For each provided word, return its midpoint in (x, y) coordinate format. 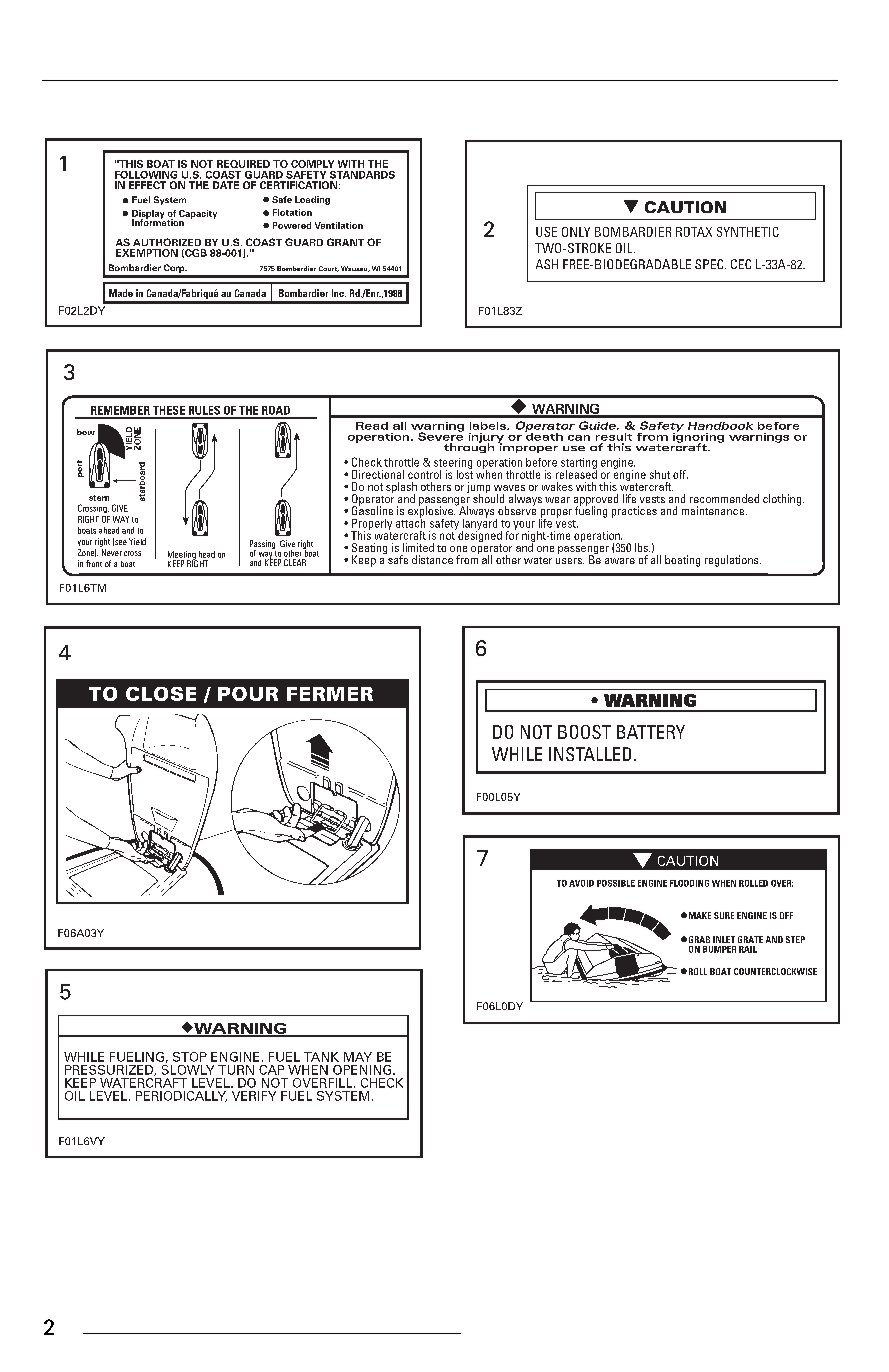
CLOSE (161, 694)
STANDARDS (362, 175)
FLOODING (689, 883)
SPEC (710, 264)
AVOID (581, 883)
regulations (733, 561)
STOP (190, 1057)
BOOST (584, 732)
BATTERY (651, 732)
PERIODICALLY (181, 1096)
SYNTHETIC (748, 232)
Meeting (183, 556)
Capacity (198, 214)
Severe (441, 435)
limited (418, 547)
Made (121, 293)
